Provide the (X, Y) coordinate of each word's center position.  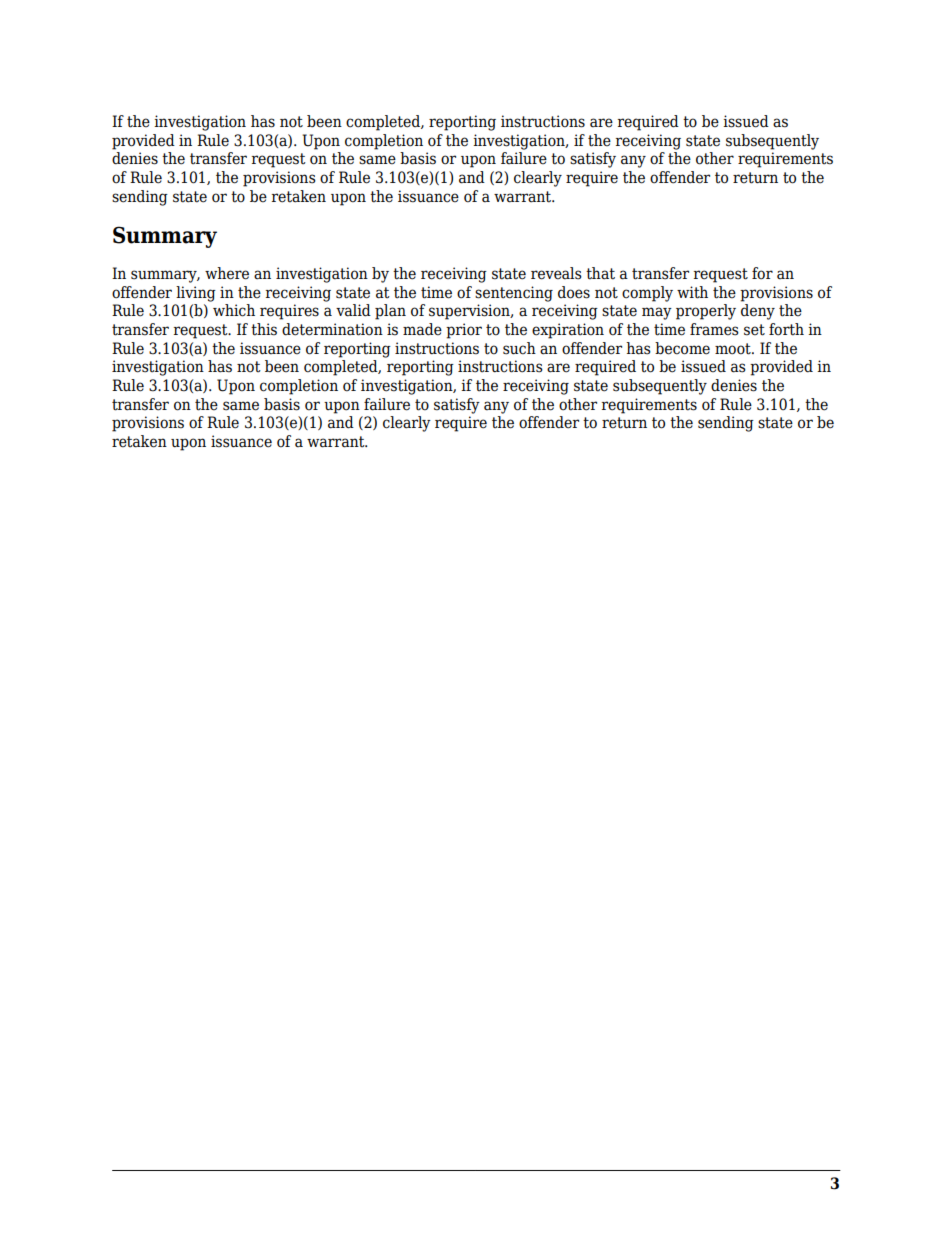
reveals (556, 273)
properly (706, 312)
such (519, 348)
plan (390, 312)
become (682, 348)
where (227, 273)
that (600, 273)
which (234, 310)
